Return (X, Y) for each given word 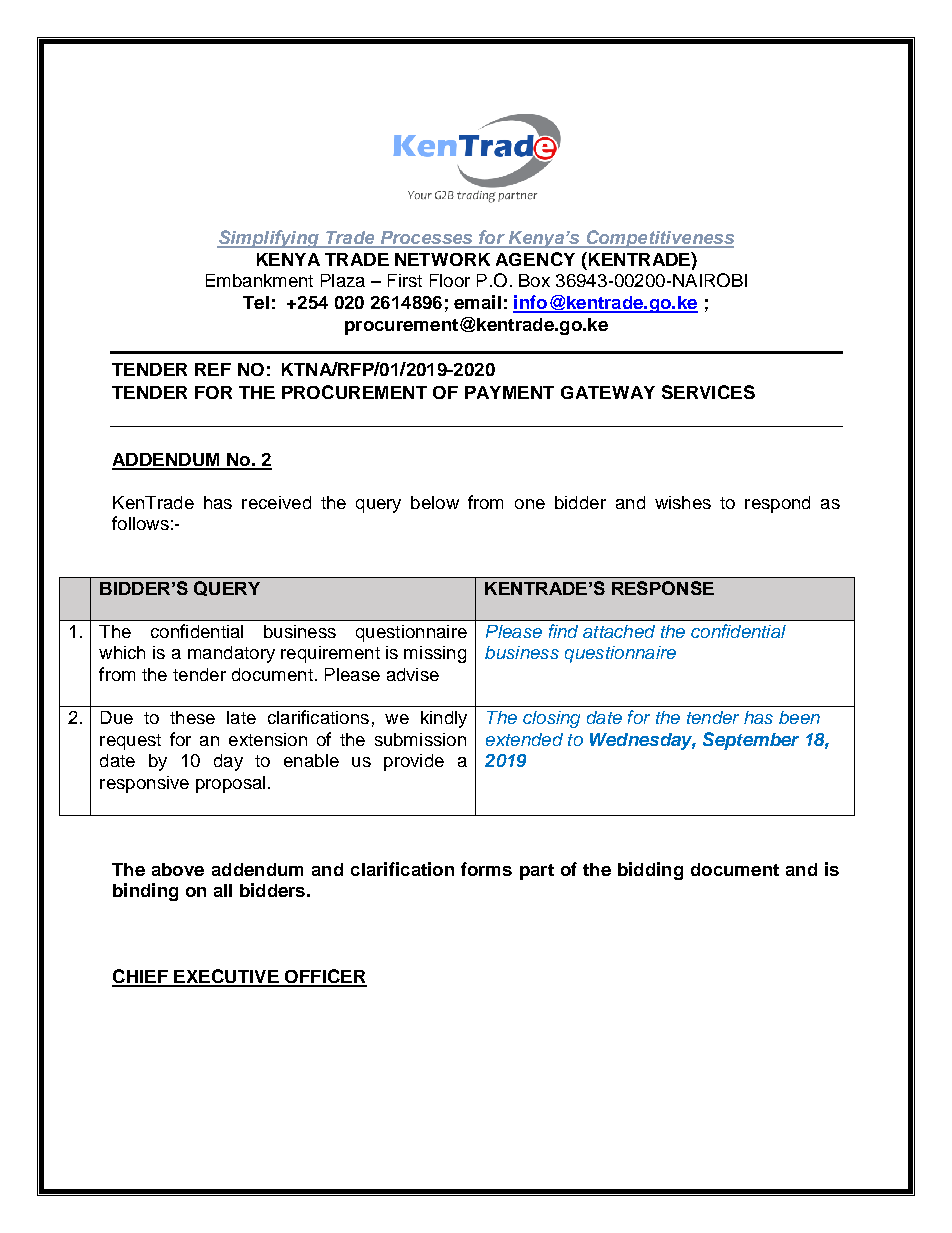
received (276, 502)
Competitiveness (659, 239)
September (751, 741)
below (435, 502)
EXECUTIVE (226, 977)
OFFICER (325, 977)
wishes (683, 502)
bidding (650, 871)
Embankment (259, 280)
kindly (444, 719)
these (192, 717)
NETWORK (442, 259)
